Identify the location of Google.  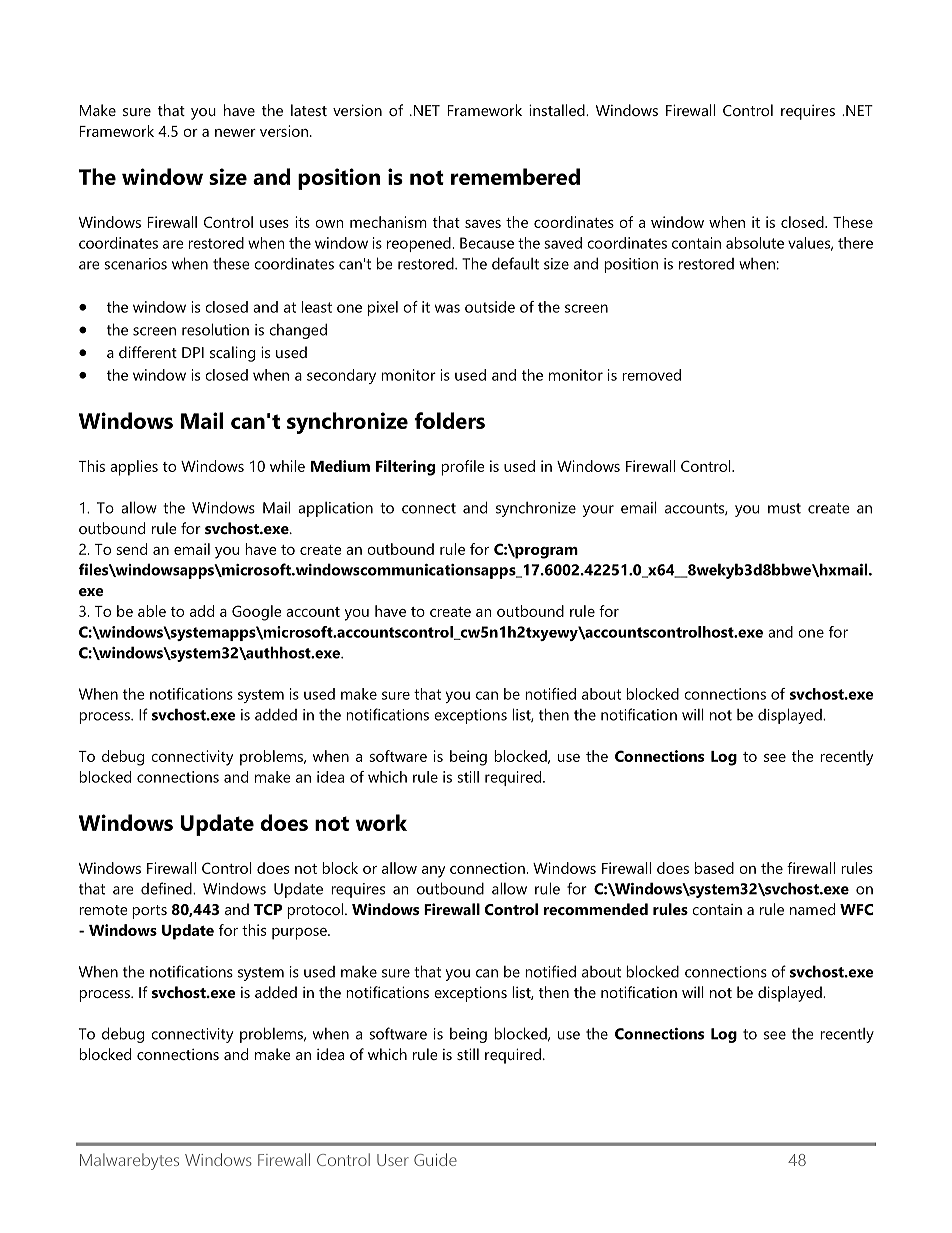
(257, 613).
